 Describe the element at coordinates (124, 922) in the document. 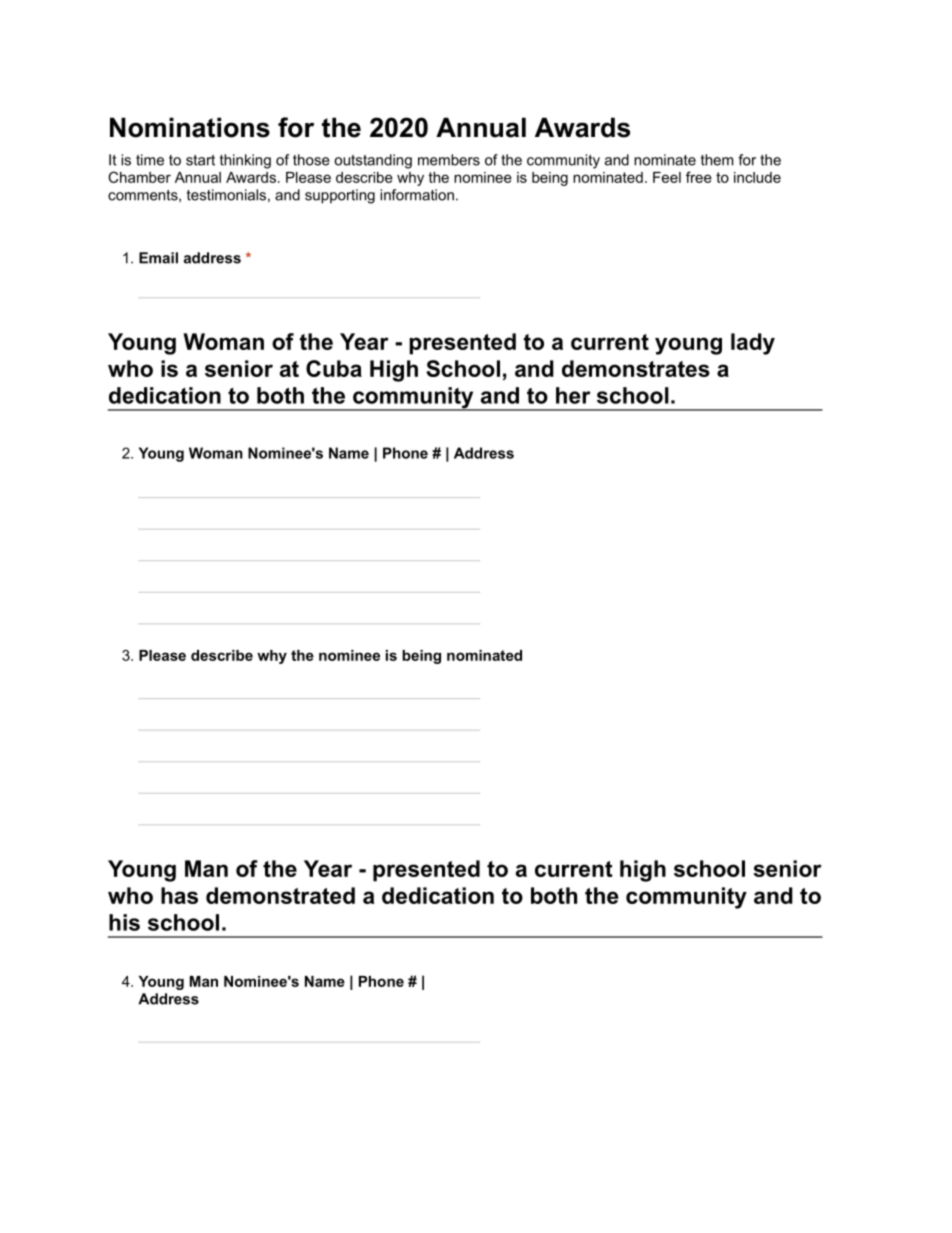

I see `his` at that location.
